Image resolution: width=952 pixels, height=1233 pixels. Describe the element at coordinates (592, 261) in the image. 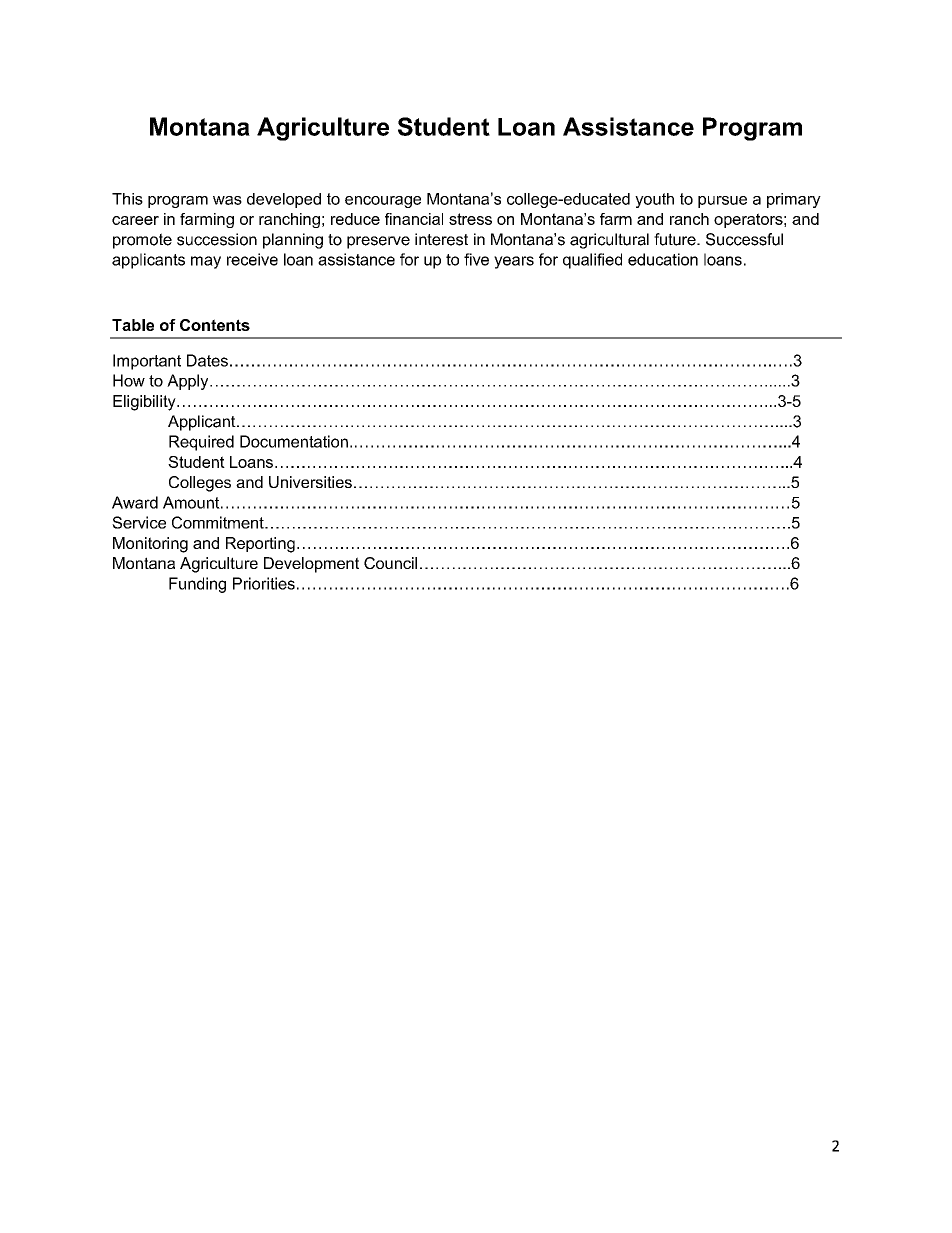

I see `qualified` at that location.
